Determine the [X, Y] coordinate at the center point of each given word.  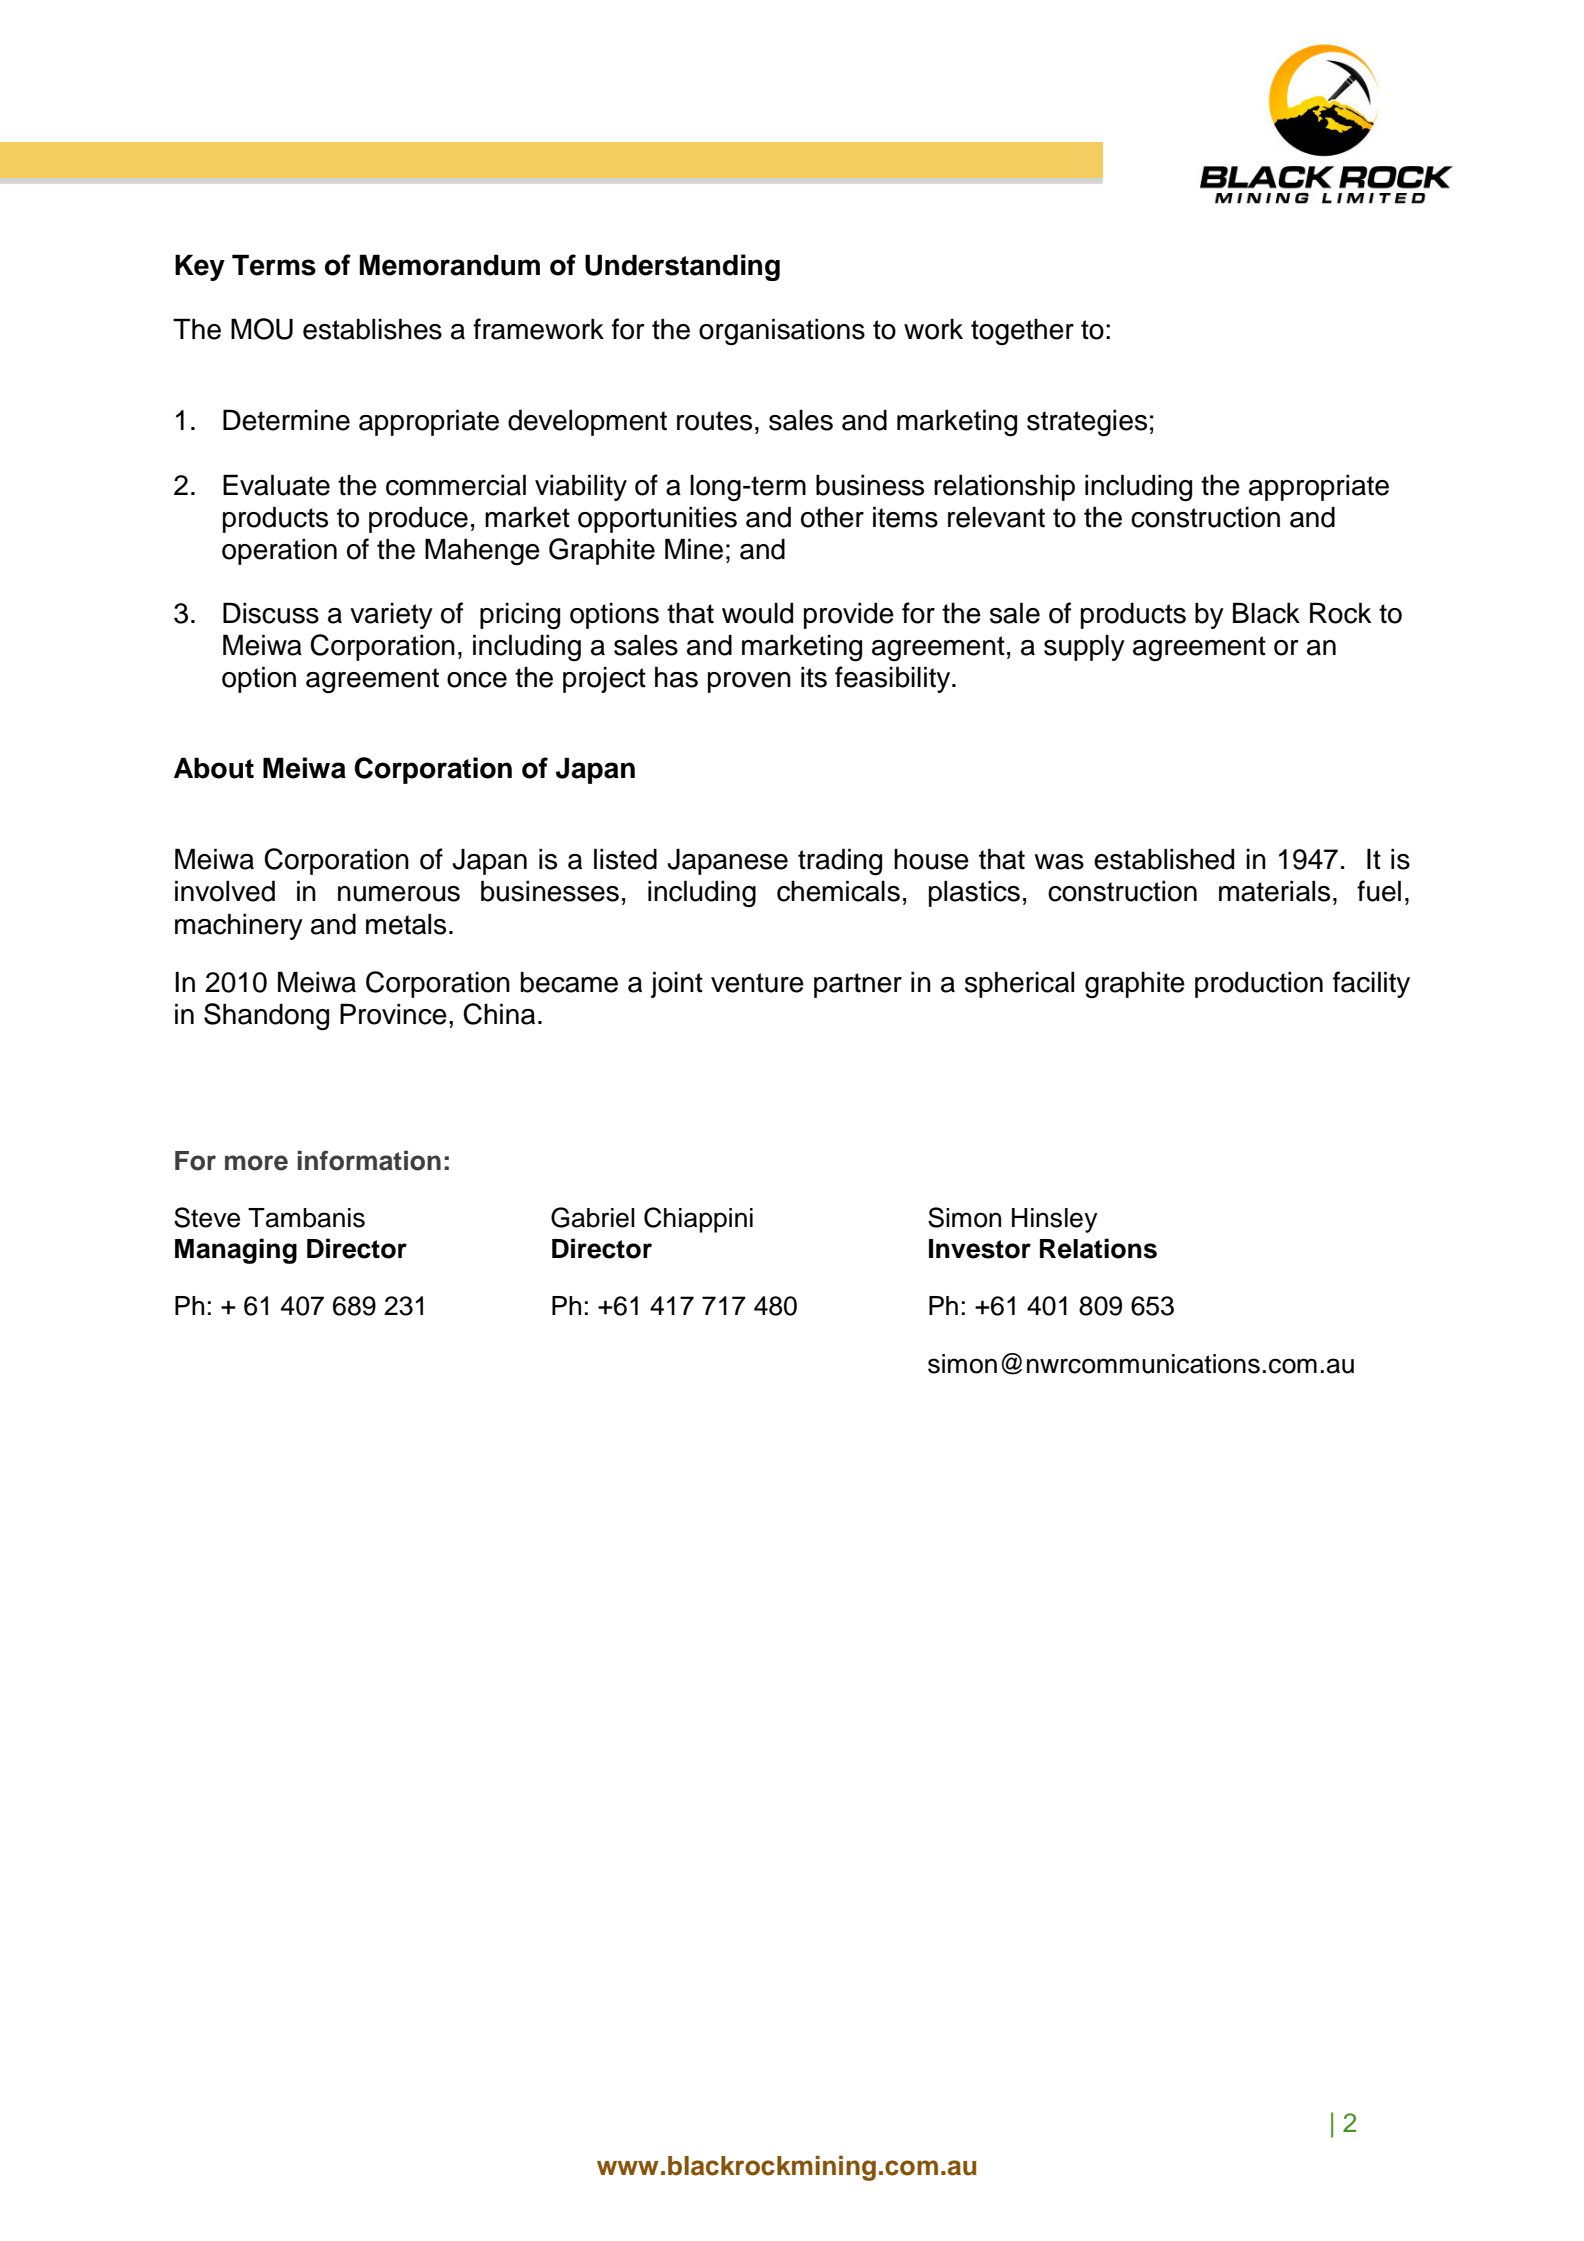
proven [749, 682]
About [214, 768]
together [1022, 332]
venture [757, 983]
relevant [996, 517]
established [1164, 859]
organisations [782, 331]
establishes [372, 329]
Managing [236, 1251]
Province [393, 1014]
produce [418, 519]
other [832, 517]
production [1259, 984]
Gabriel [593, 1217]
